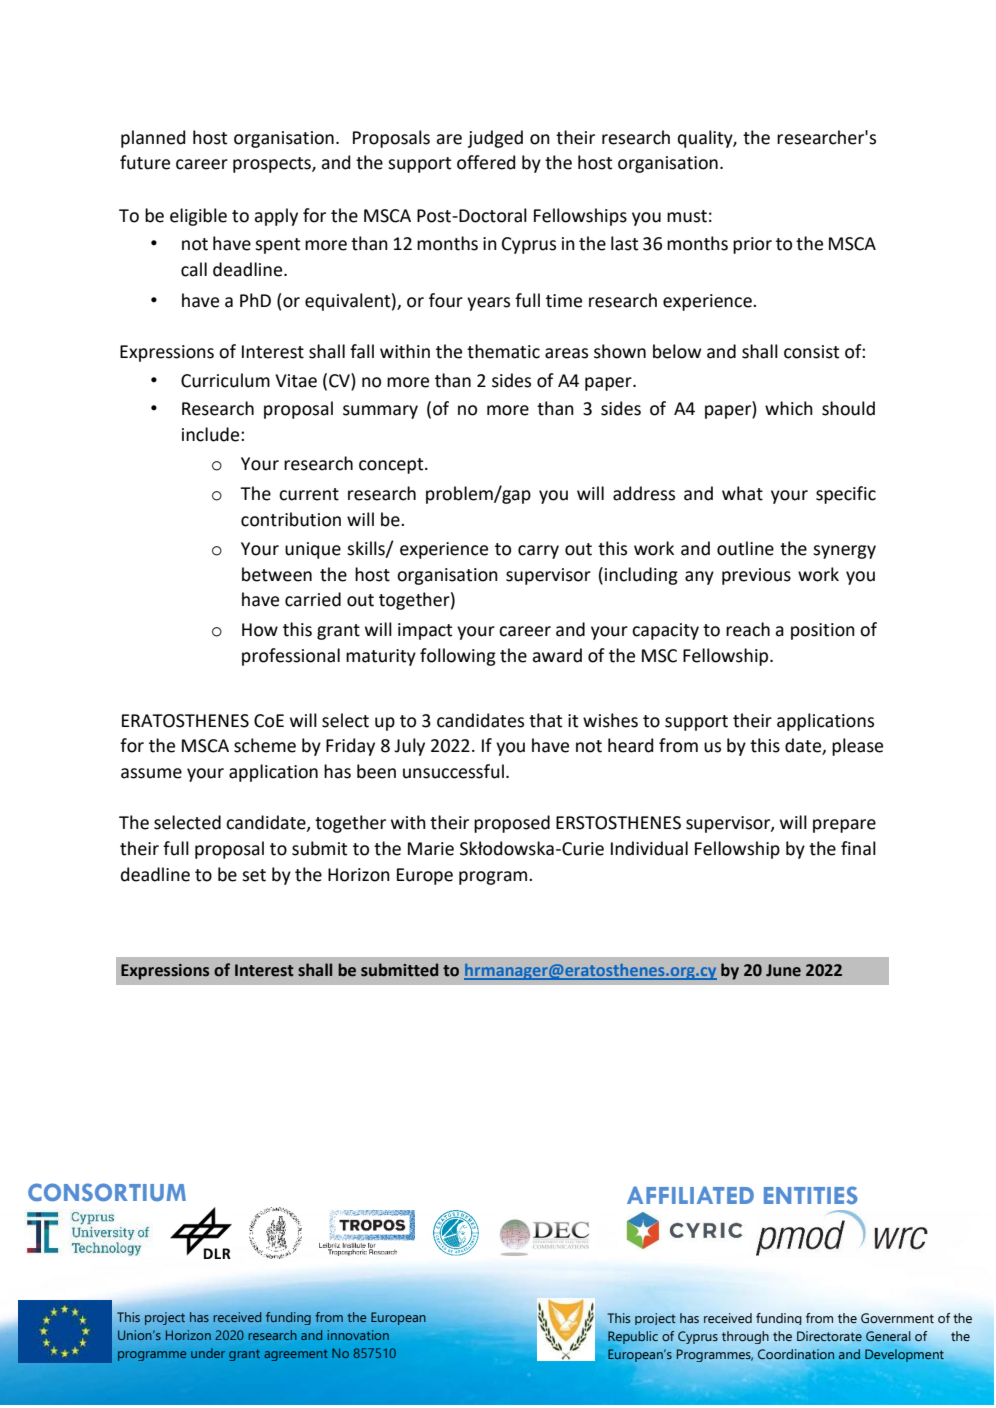 Image resolution: width=996 pixels, height=1408 pixels. I want to click on eligible, so click(198, 217).
